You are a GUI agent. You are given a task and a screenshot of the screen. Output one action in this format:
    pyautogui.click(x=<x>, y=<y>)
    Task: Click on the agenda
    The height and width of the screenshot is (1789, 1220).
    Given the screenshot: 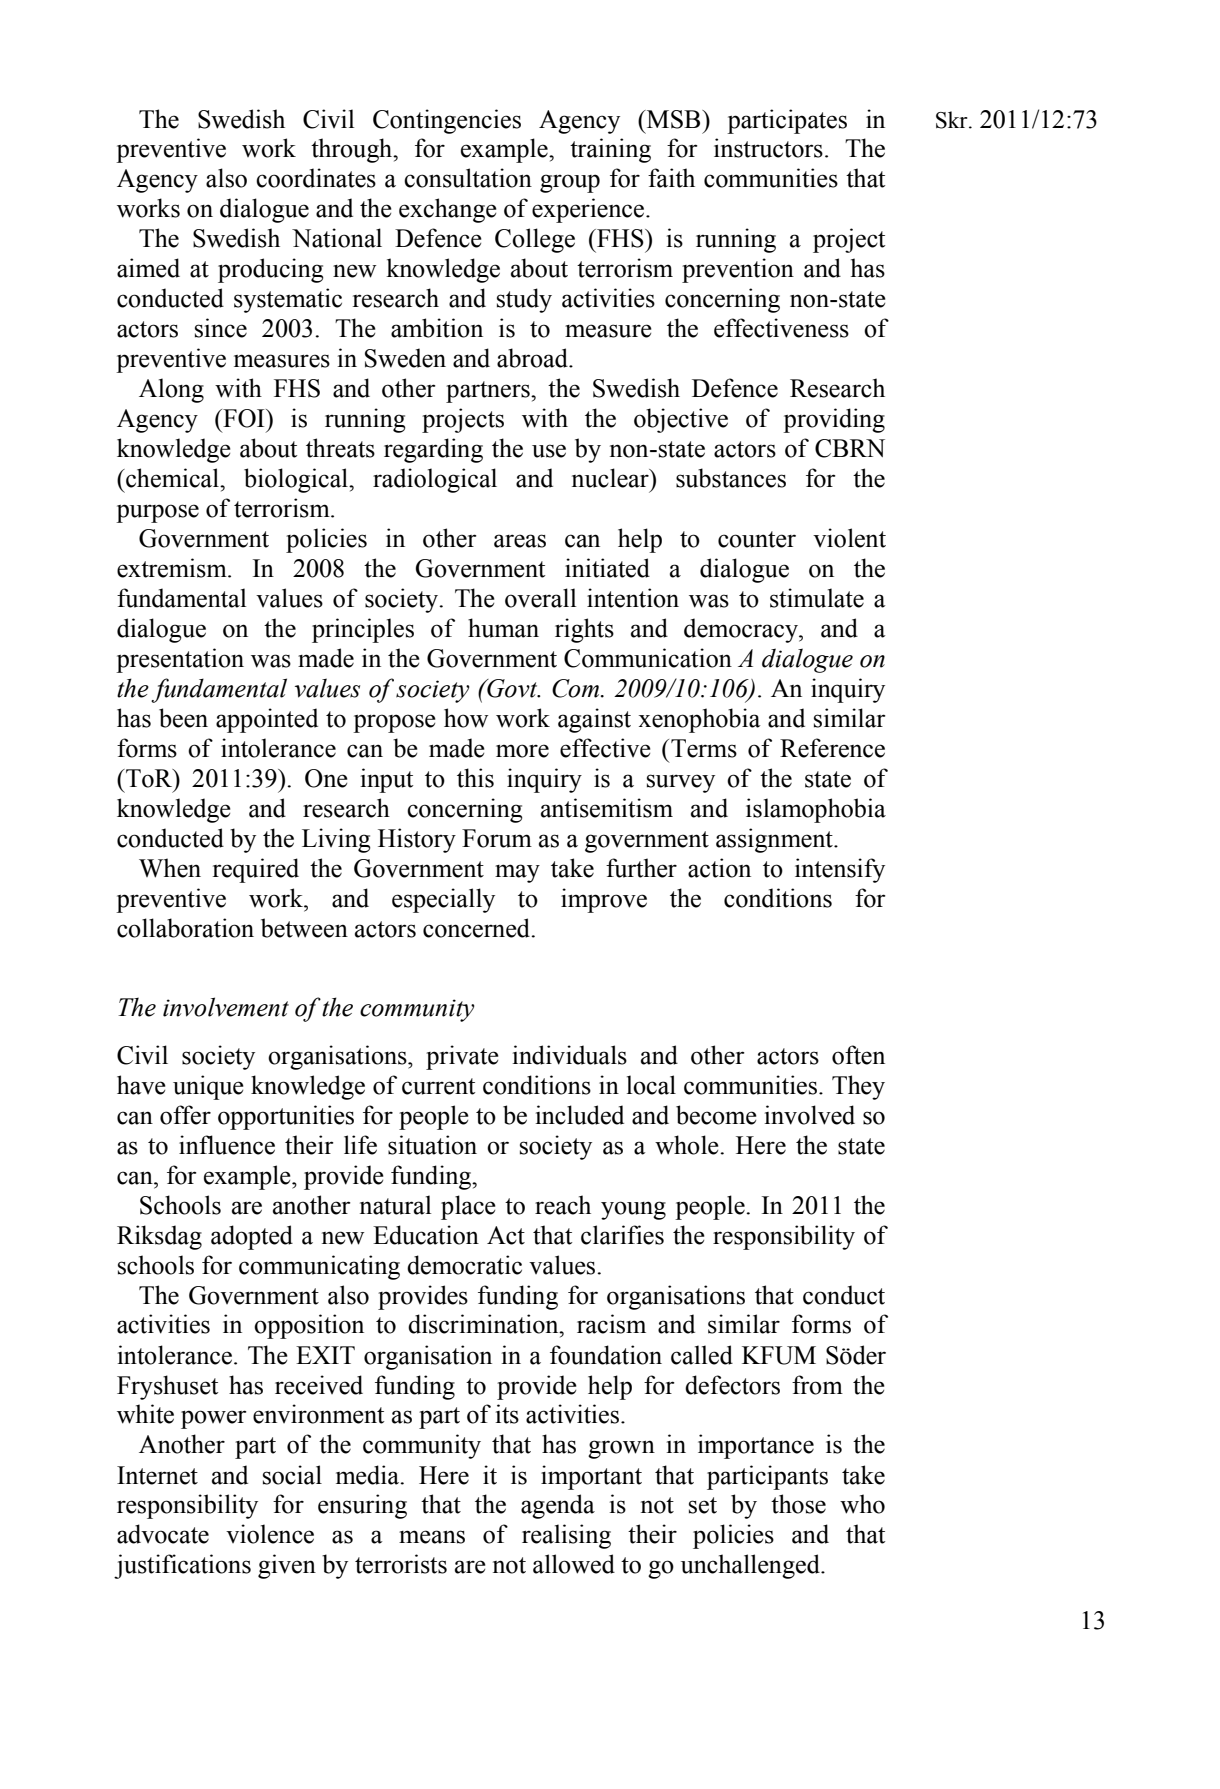 What is the action you would take?
    pyautogui.click(x=558, y=1506)
